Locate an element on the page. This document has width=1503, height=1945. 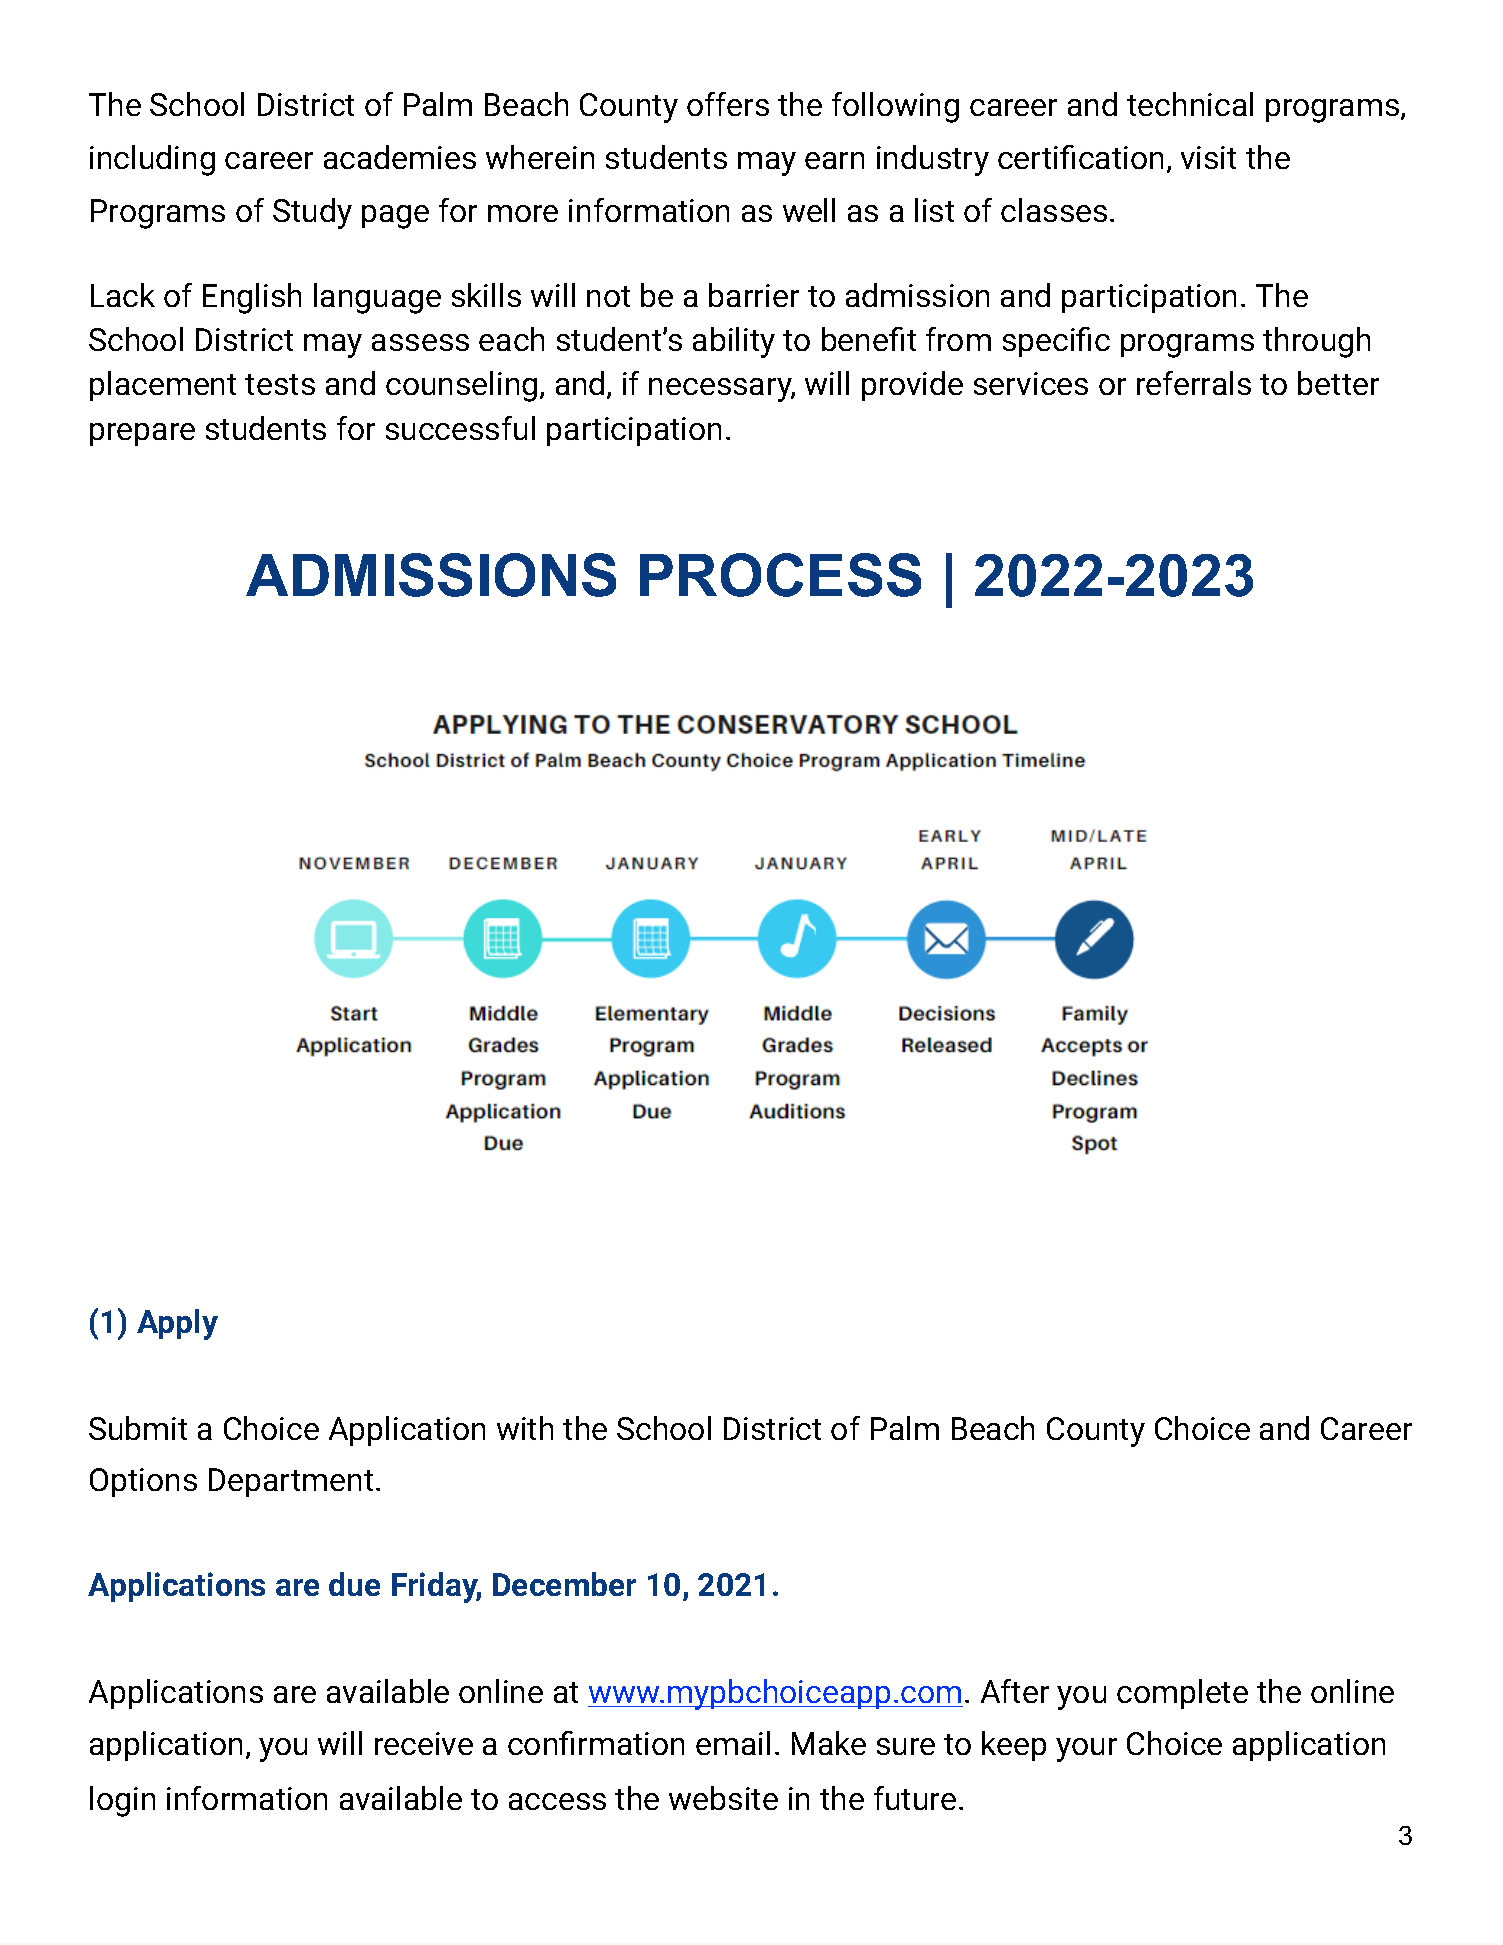
services is located at coordinates (1031, 383).
